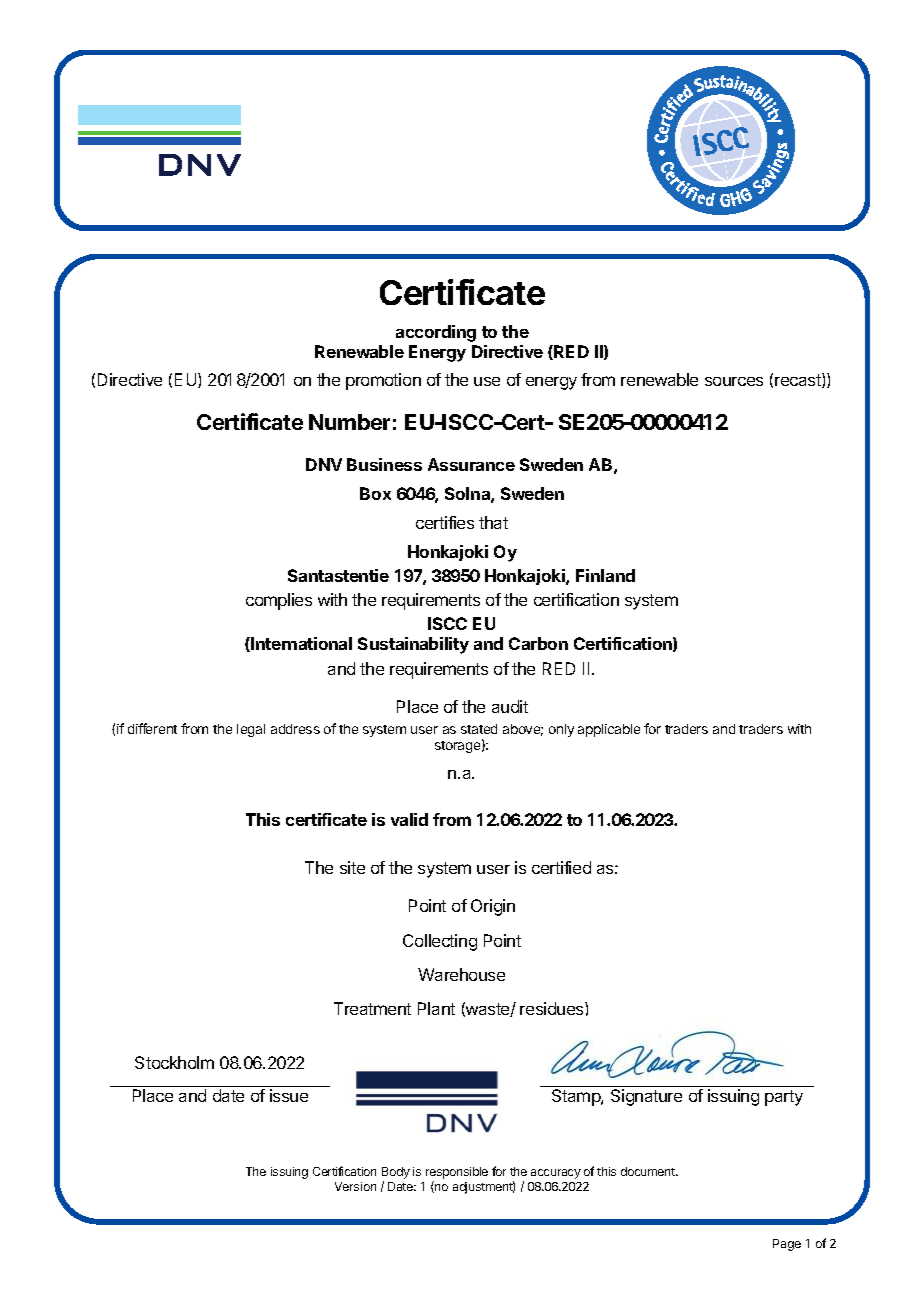  I want to click on party, so click(784, 1098).
